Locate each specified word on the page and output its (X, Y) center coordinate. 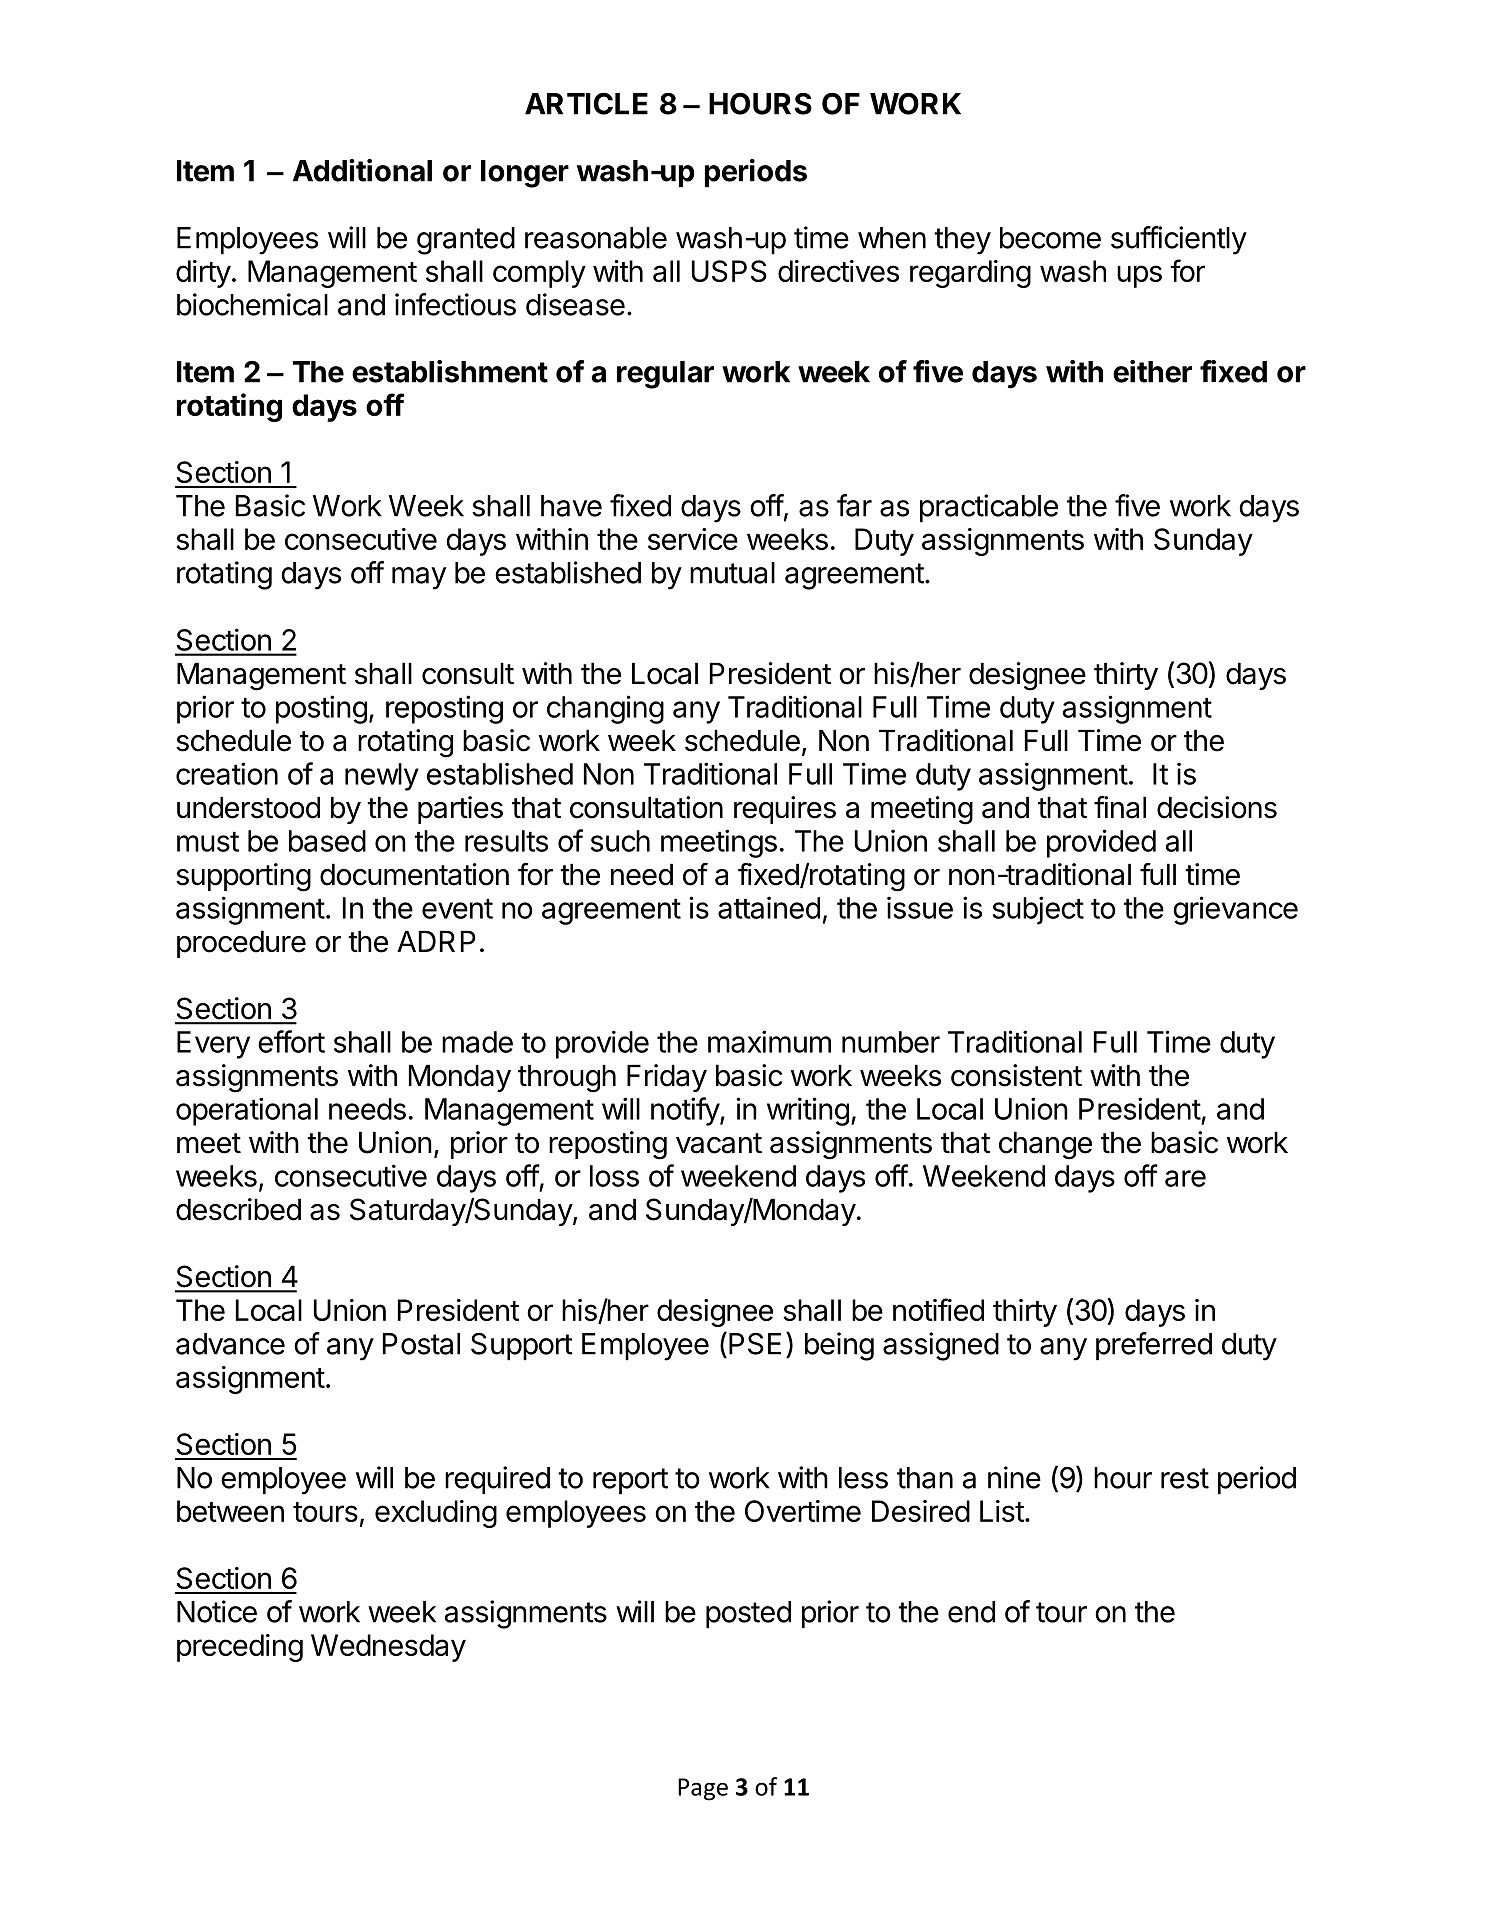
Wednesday (388, 1648)
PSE (755, 1344)
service (693, 539)
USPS (729, 271)
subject (1038, 910)
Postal (421, 1344)
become (1050, 238)
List (1002, 1511)
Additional (362, 170)
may (419, 578)
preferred (1154, 1346)
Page (703, 1789)
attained (769, 907)
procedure (241, 944)
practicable (989, 508)
